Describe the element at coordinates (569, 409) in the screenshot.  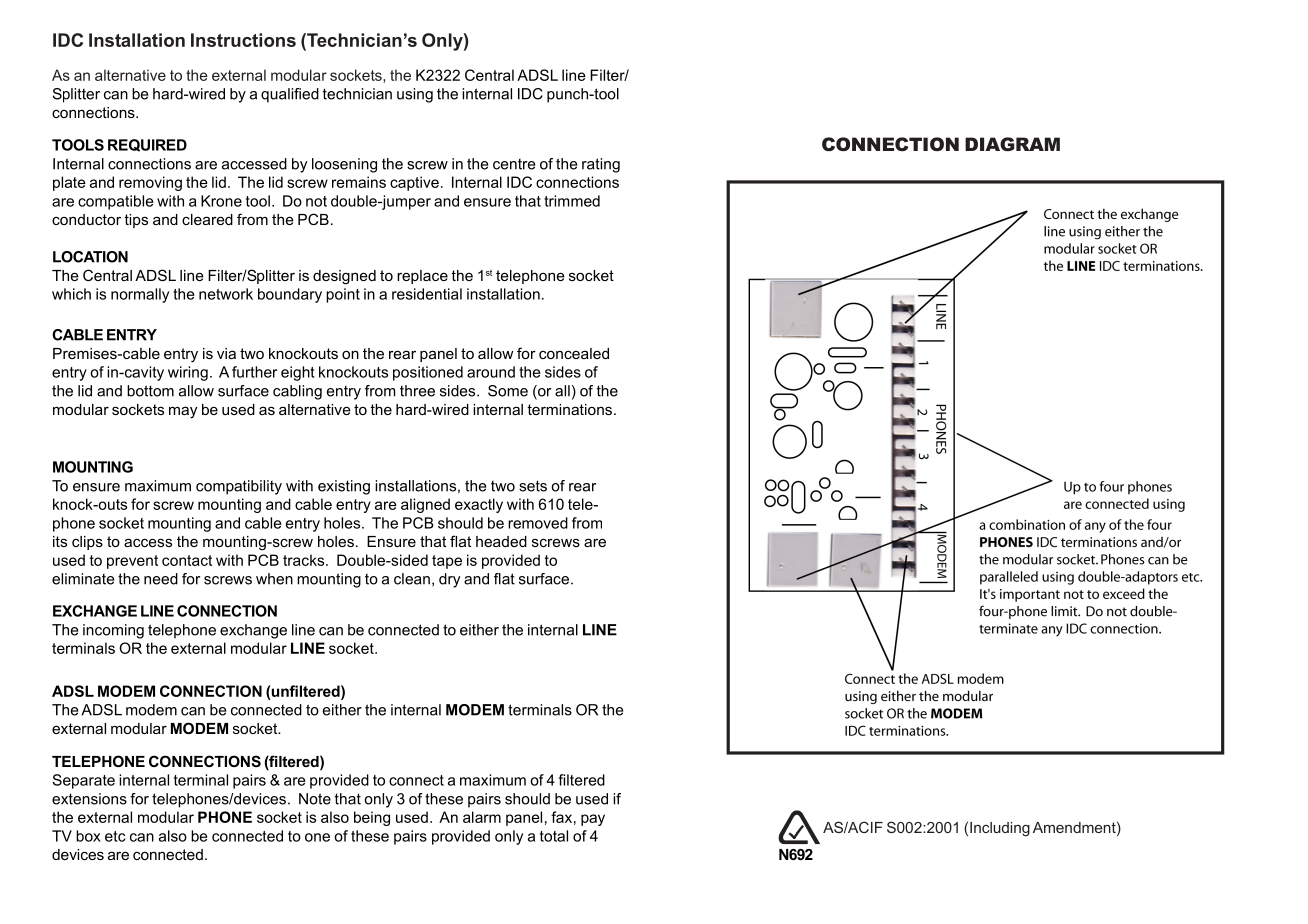
I see `terminations` at that location.
